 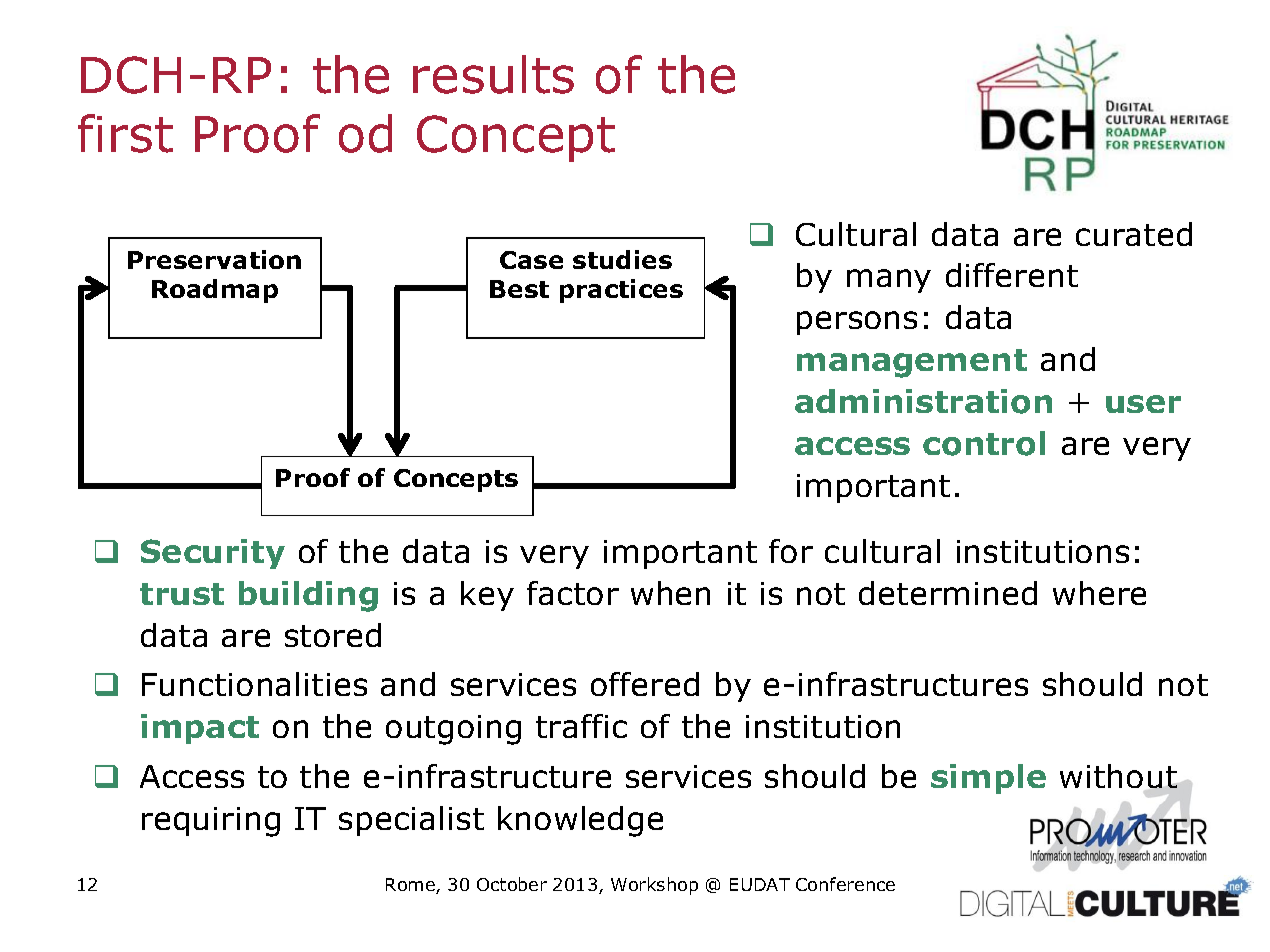 I want to click on control, so click(x=984, y=443).
